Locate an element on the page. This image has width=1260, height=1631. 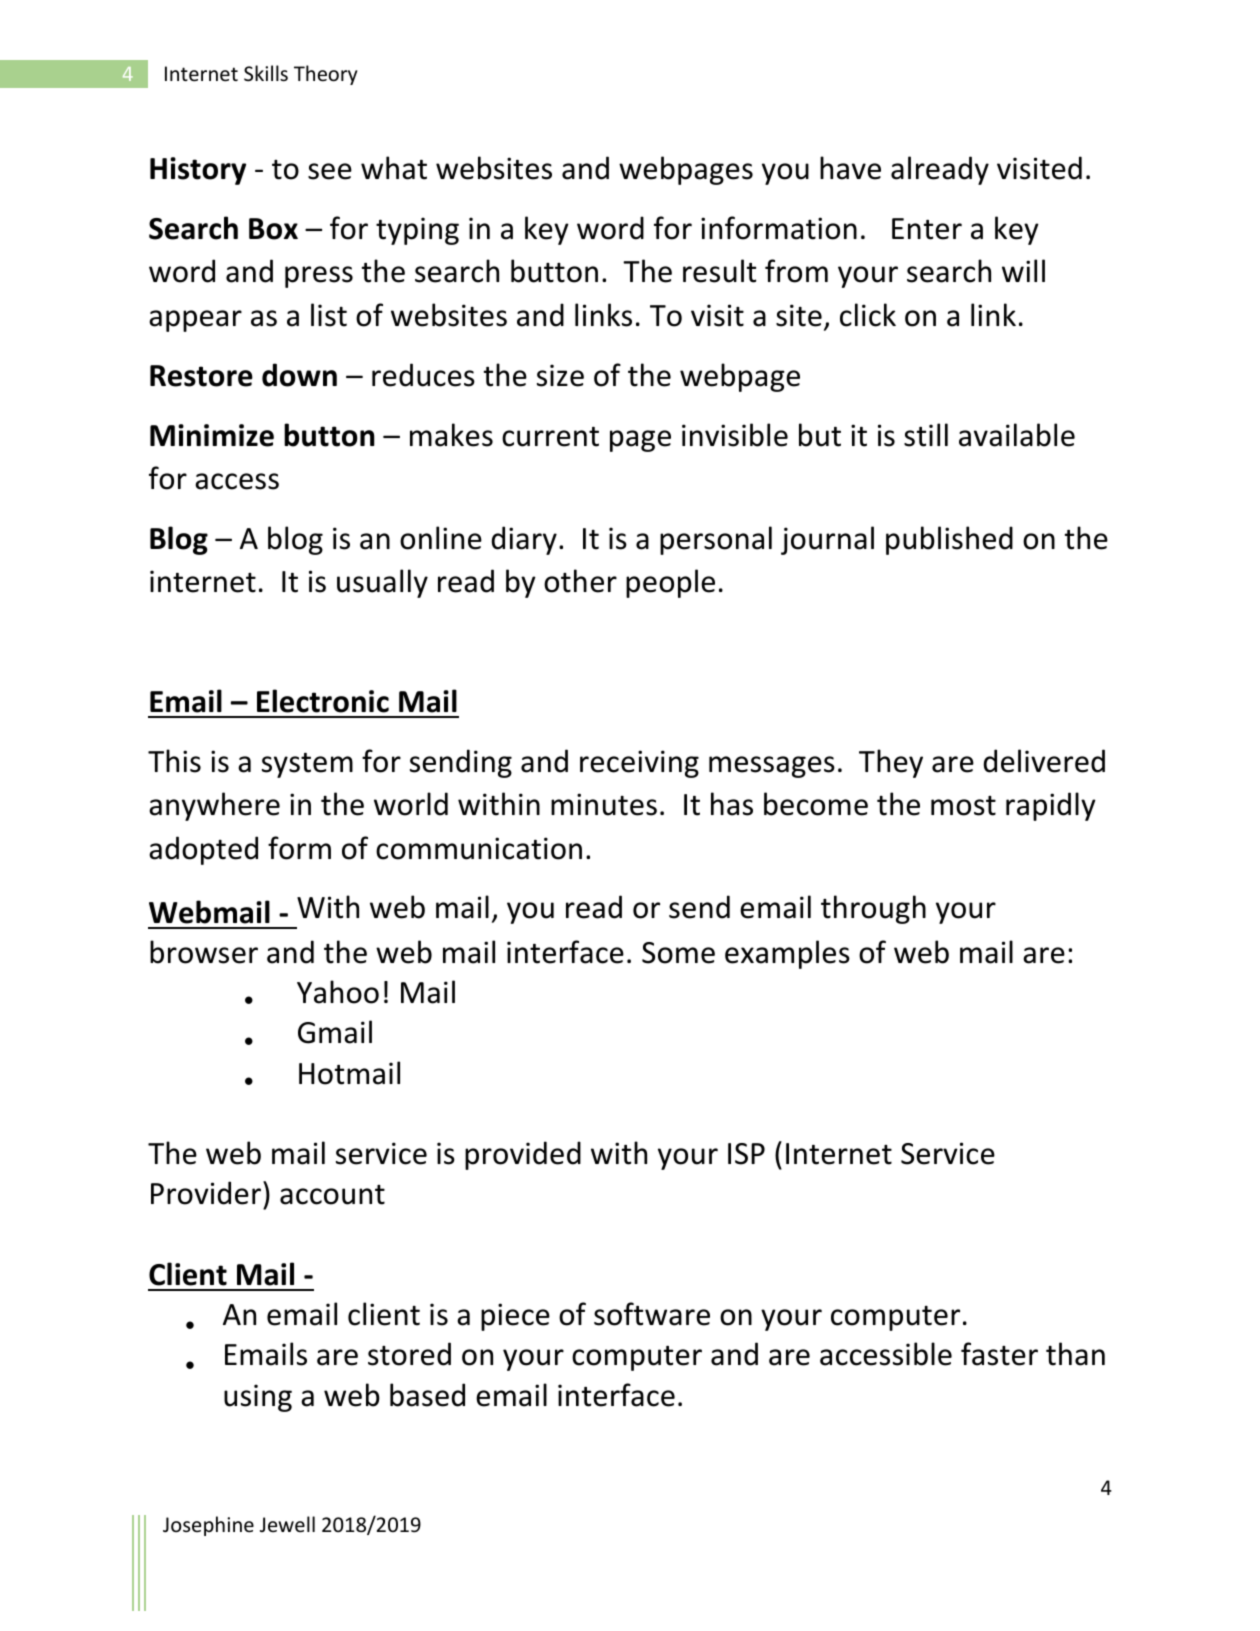
result is located at coordinates (719, 271).
